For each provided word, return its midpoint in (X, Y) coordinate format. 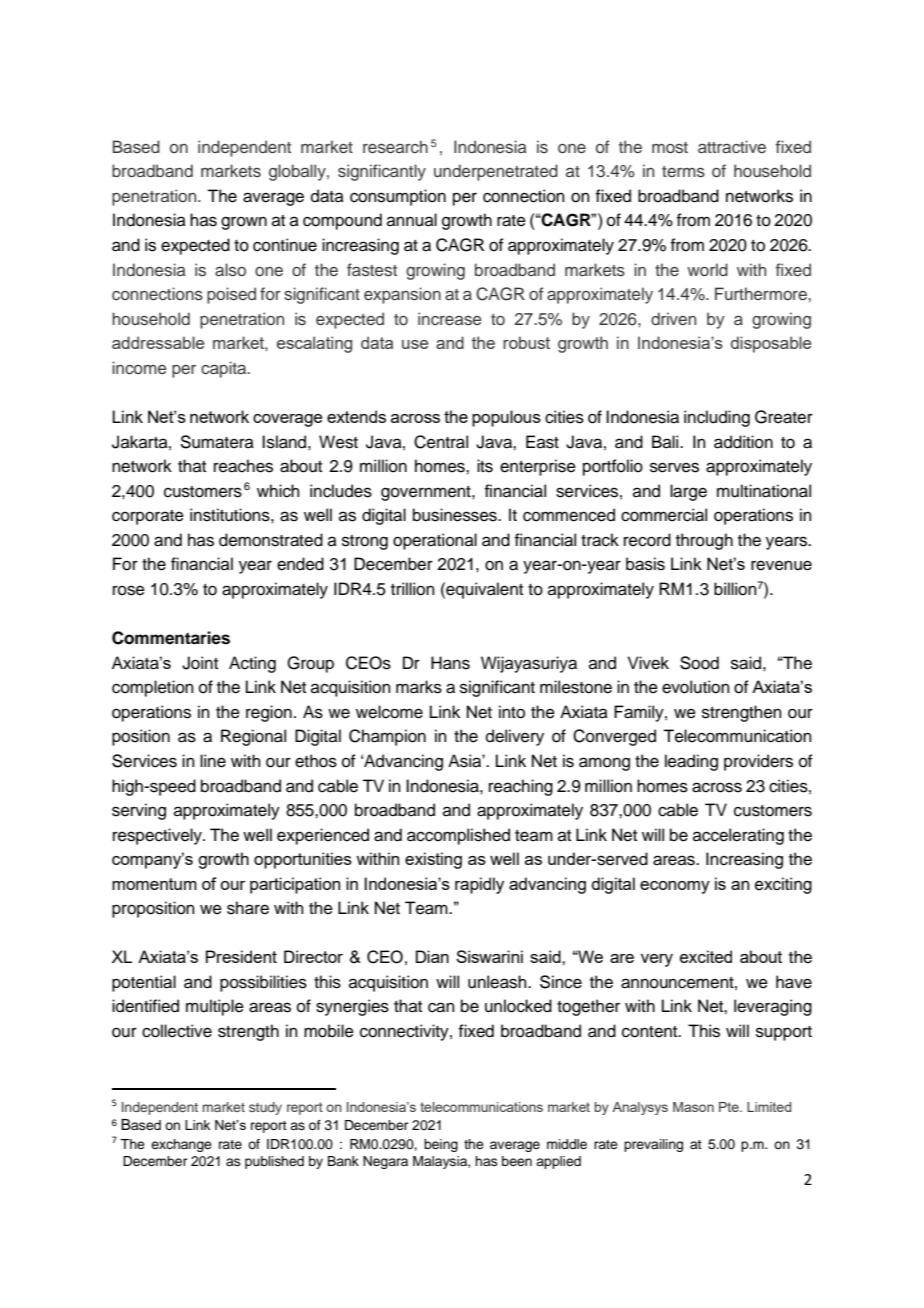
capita (225, 369)
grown (244, 223)
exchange (181, 1145)
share (248, 908)
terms (683, 172)
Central (441, 442)
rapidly (479, 885)
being (441, 1145)
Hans (450, 663)
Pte (730, 1107)
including (717, 418)
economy (675, 887)
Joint (200, 663)
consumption (398, 197)
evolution (696, 687)
